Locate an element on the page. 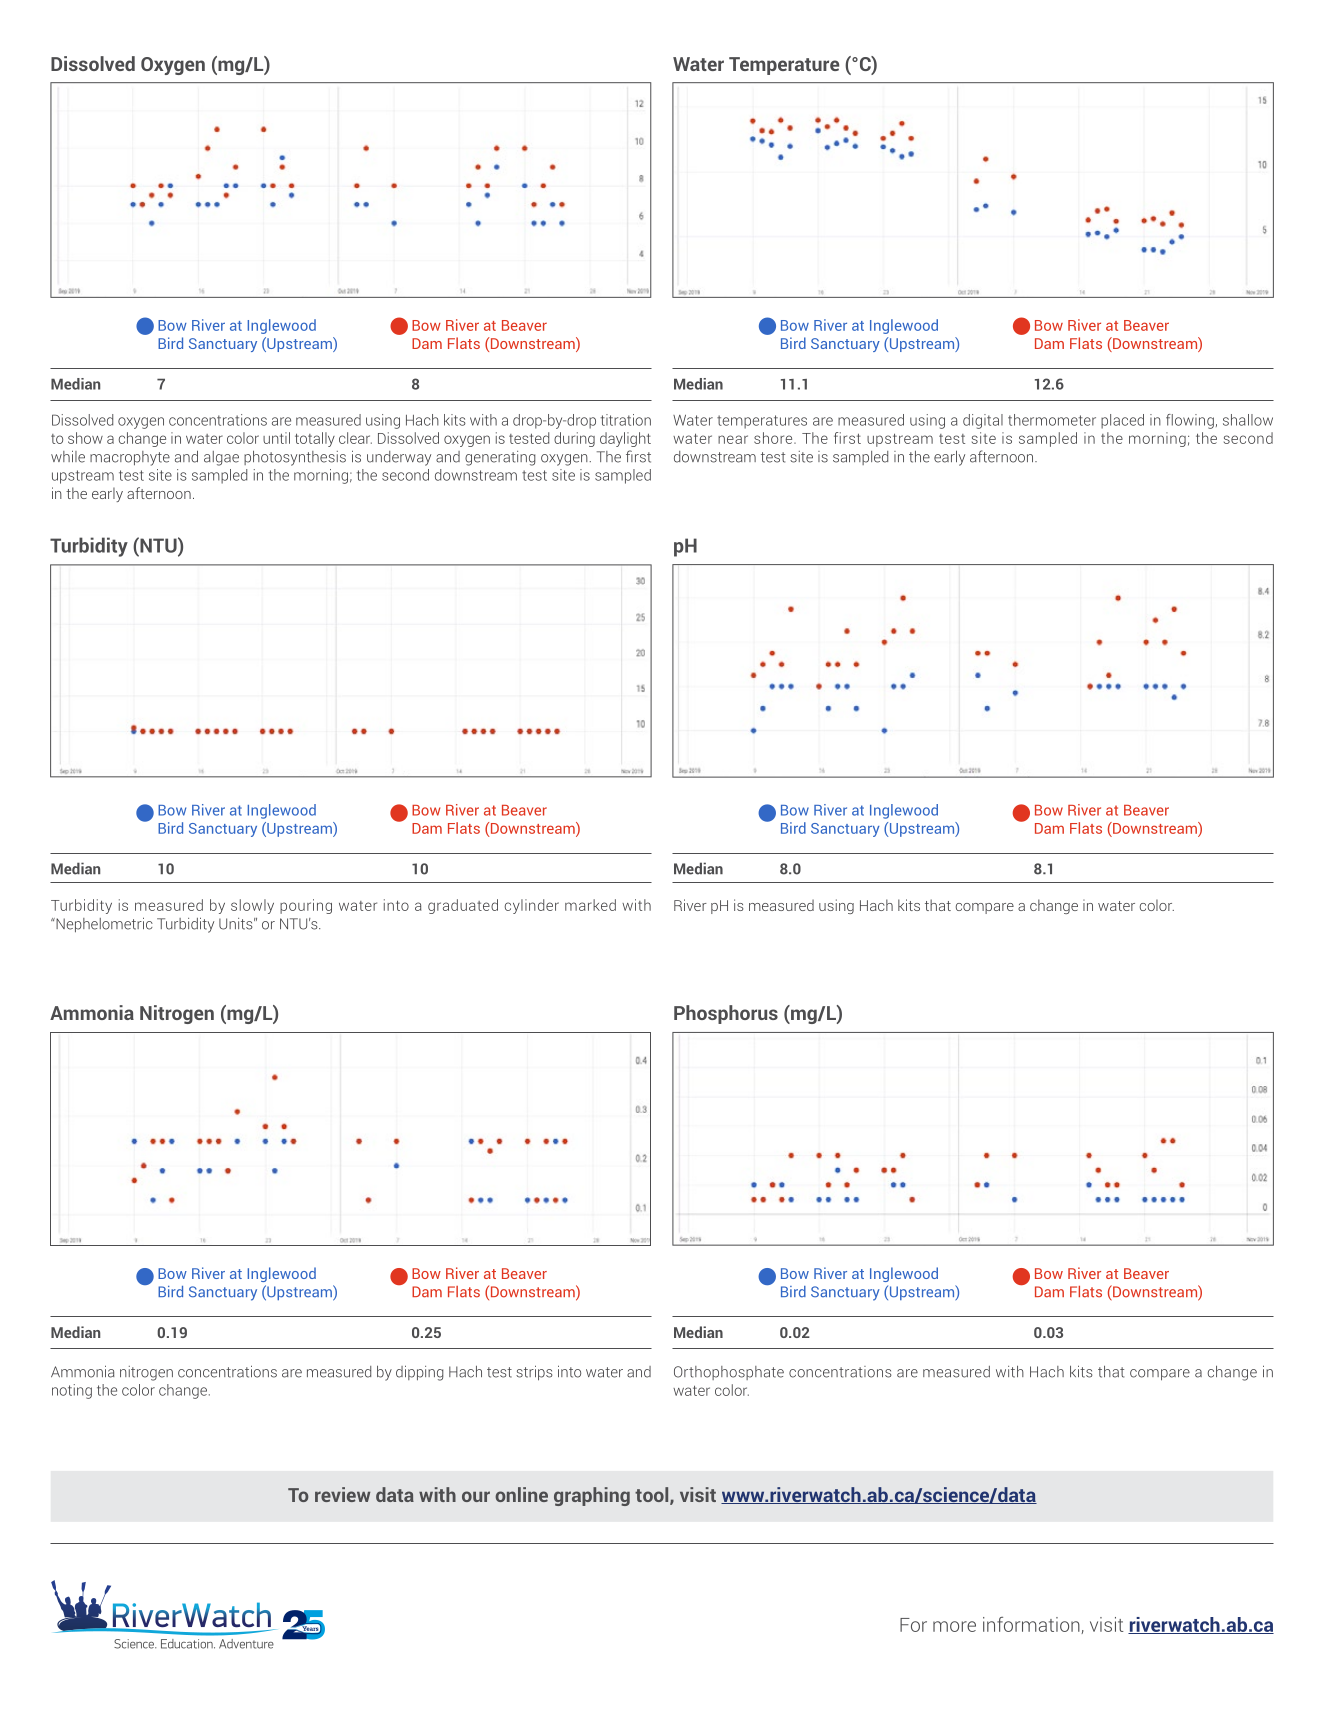  Orthophosphate is located at coordinates (729, 1373).
